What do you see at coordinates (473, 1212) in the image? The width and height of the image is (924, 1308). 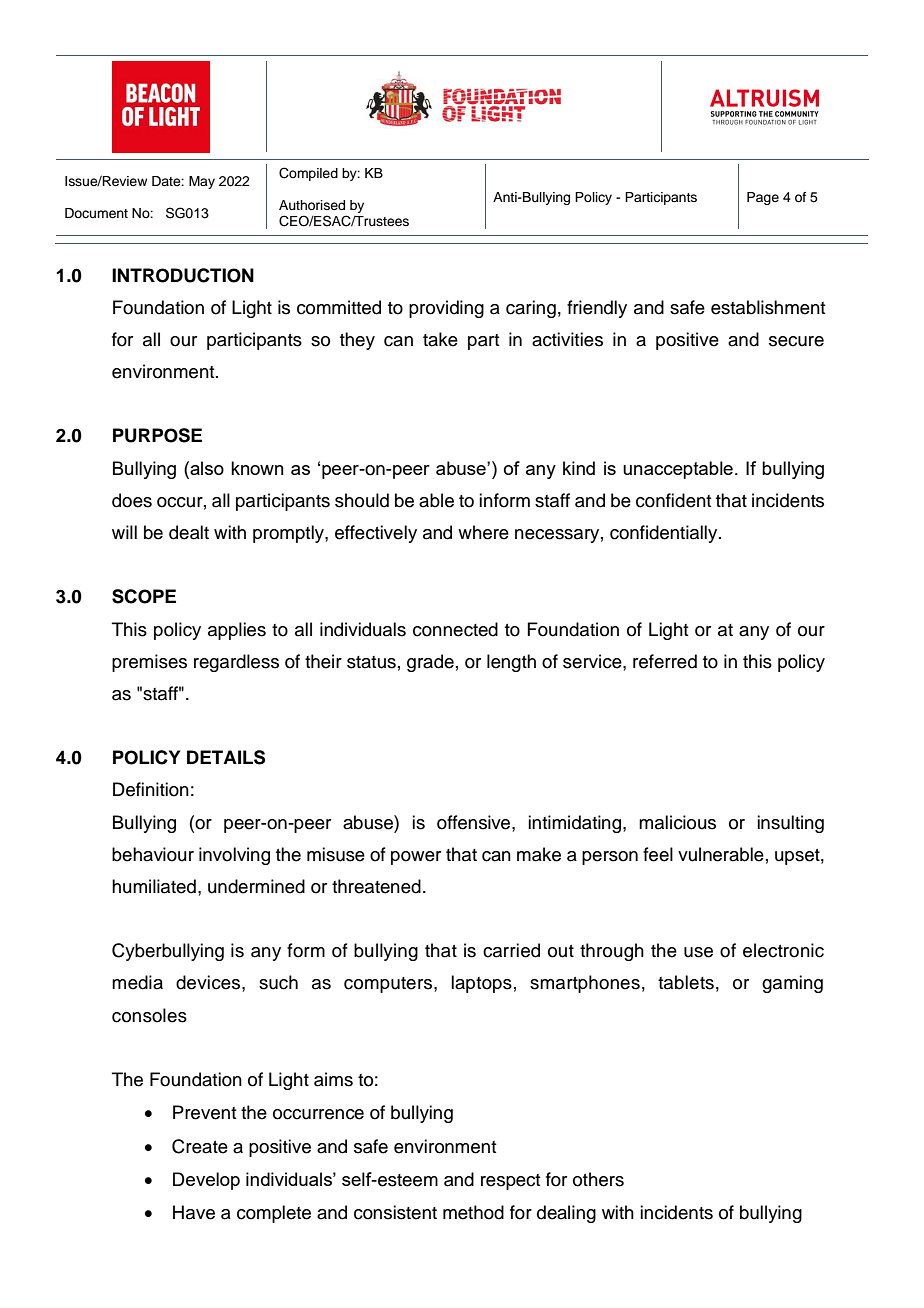 I see `method` at bounding box center [473, 1212].
